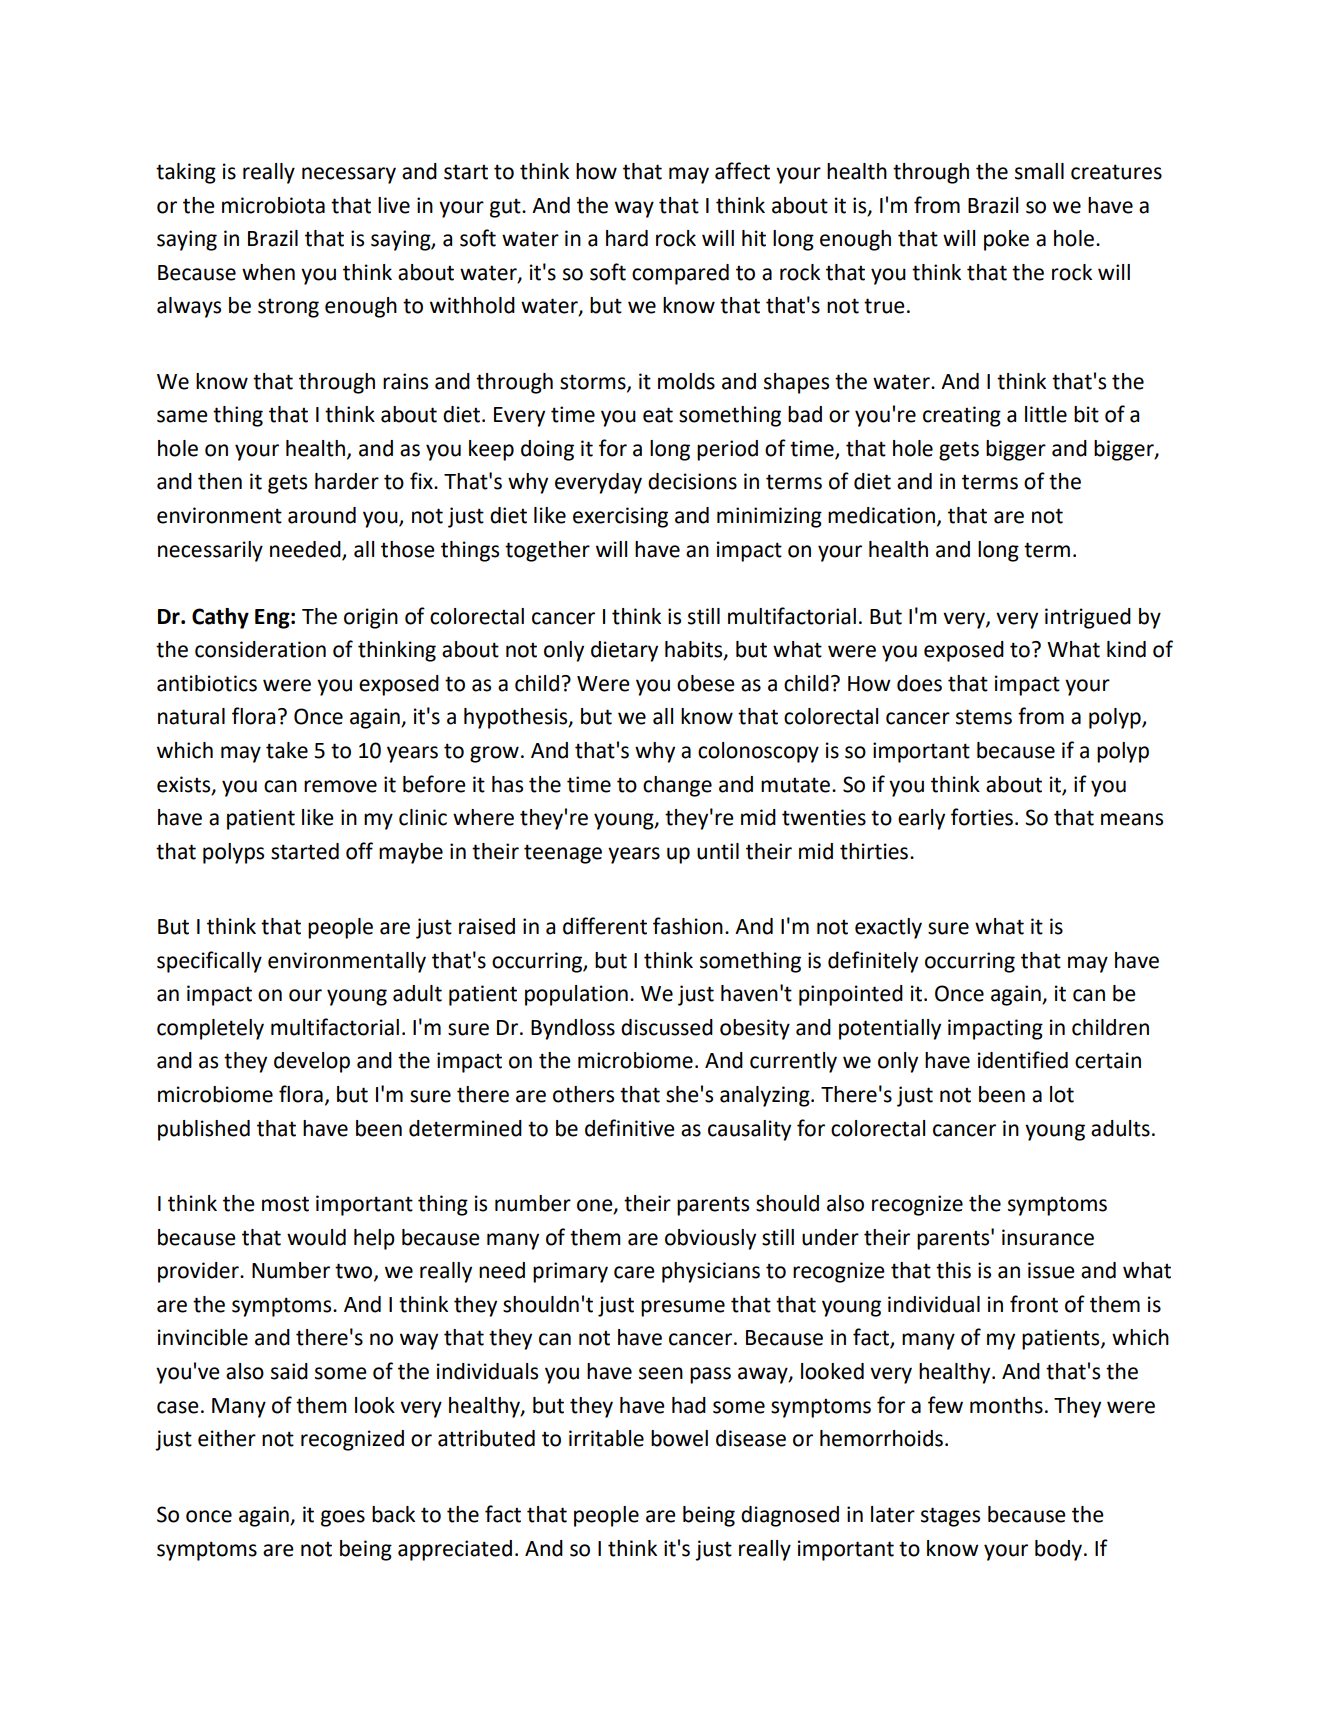  I want to click on discussed, so click(667, 1027).
